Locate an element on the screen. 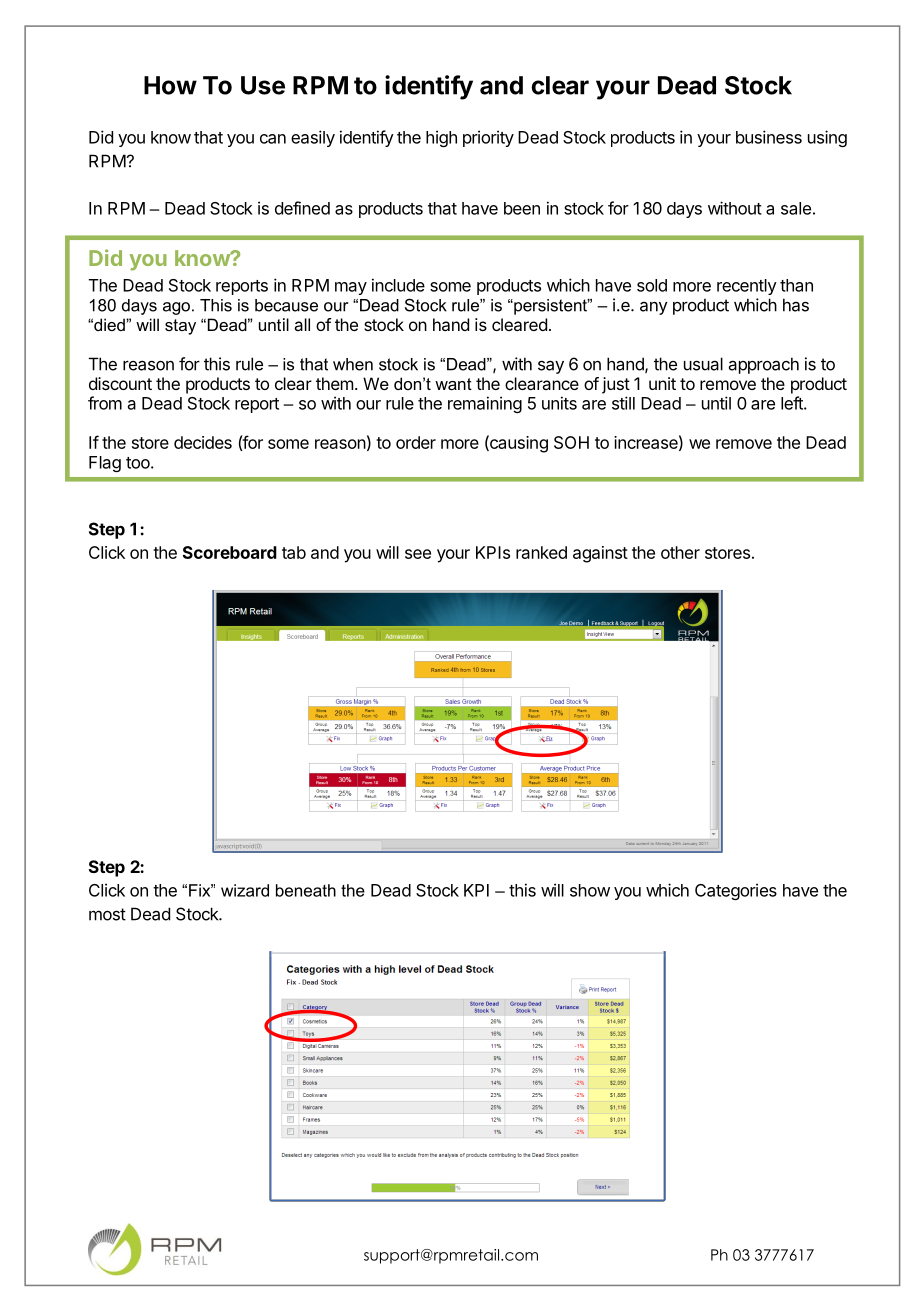  usual is located at coordinates (703, 364).
